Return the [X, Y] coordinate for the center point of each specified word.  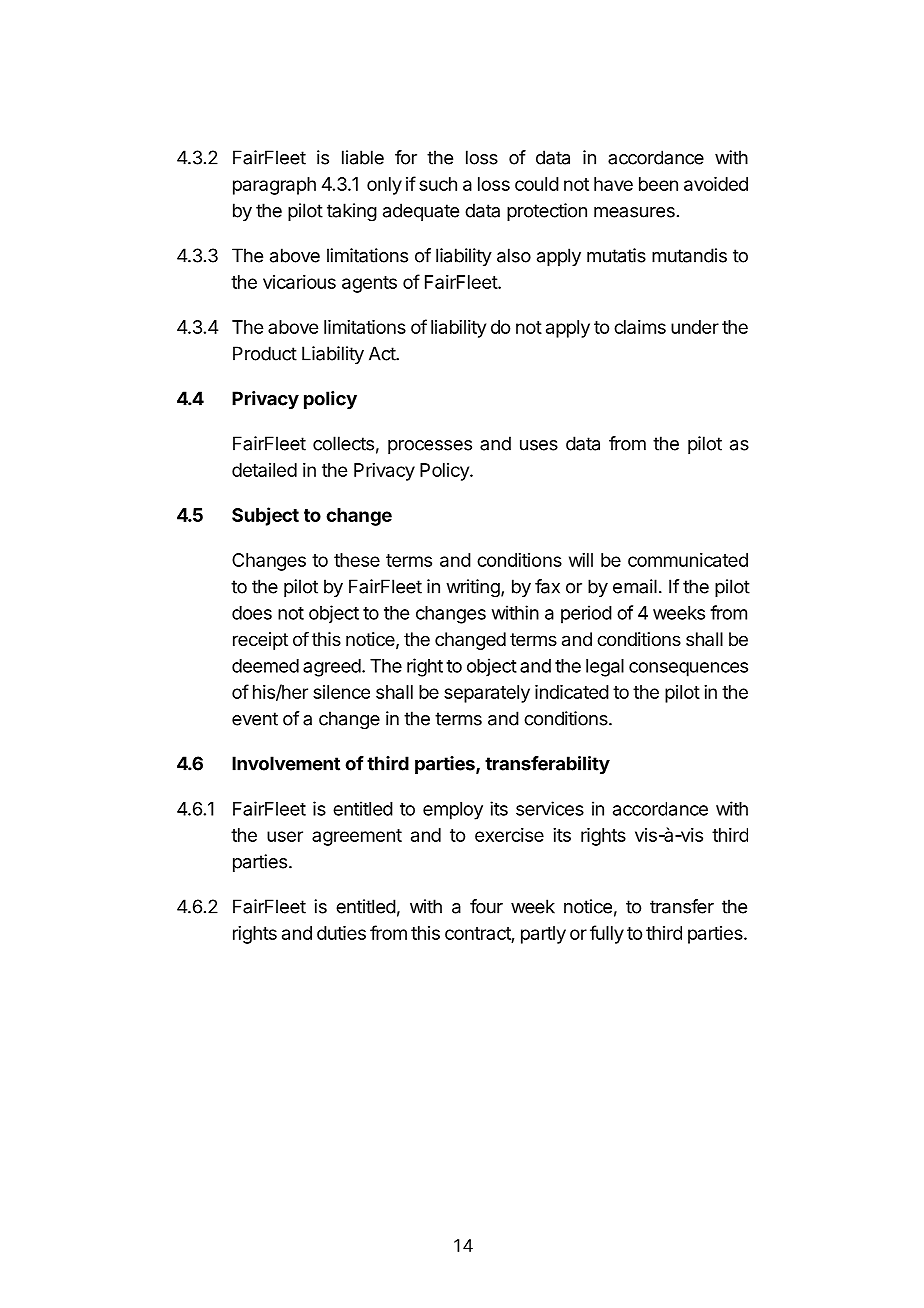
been [658, 184]
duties [341, 933]
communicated [688, 560]
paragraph [274, 186]
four [486, 906]
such [438, 184]
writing [474, 588]
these [357, 560]
